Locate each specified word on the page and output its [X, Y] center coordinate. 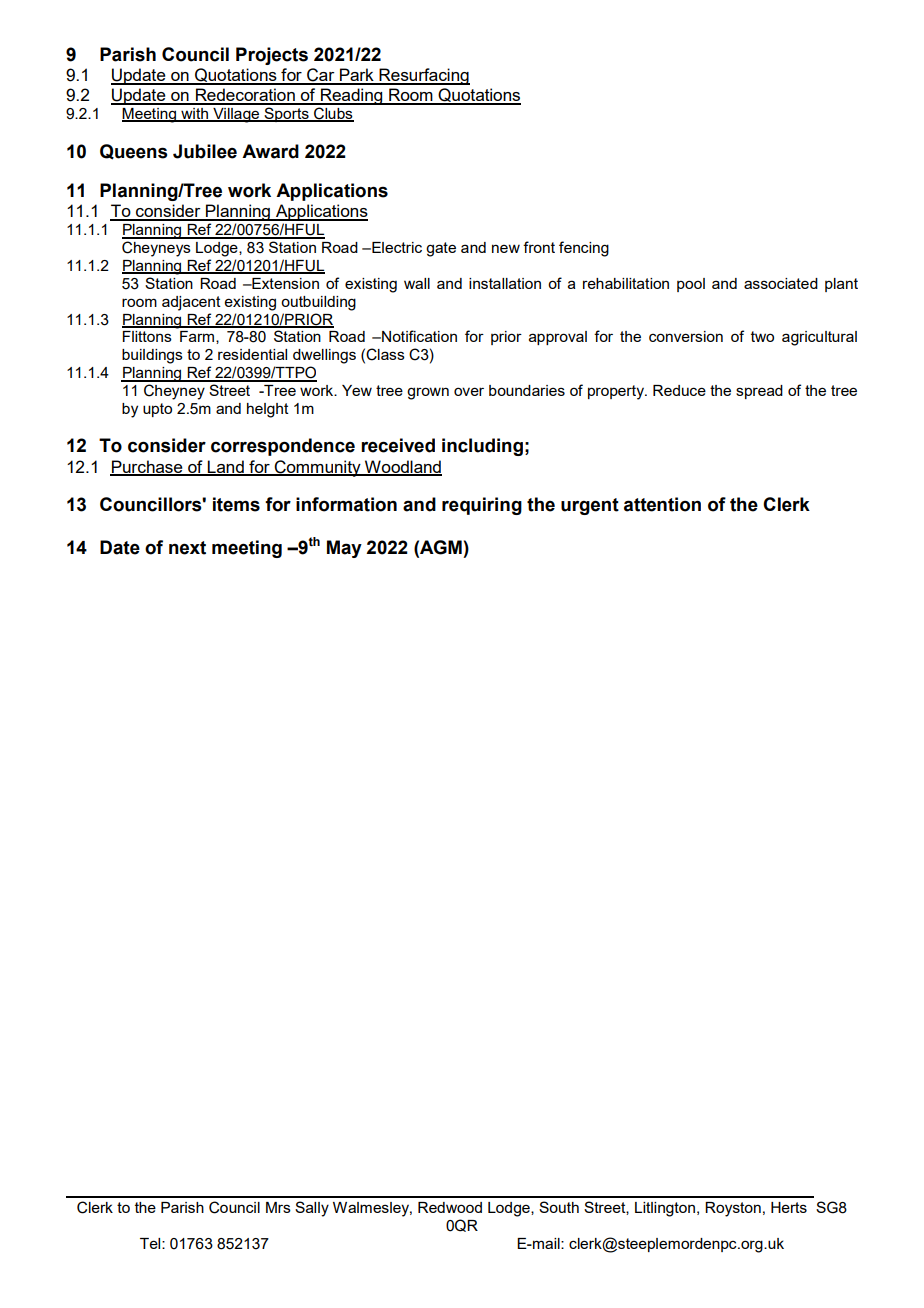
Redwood [450, 1207]
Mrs [278, 1207]
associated [781, 283]
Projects [272, 56]
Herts [789, 1207]
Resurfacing [423, 76]
